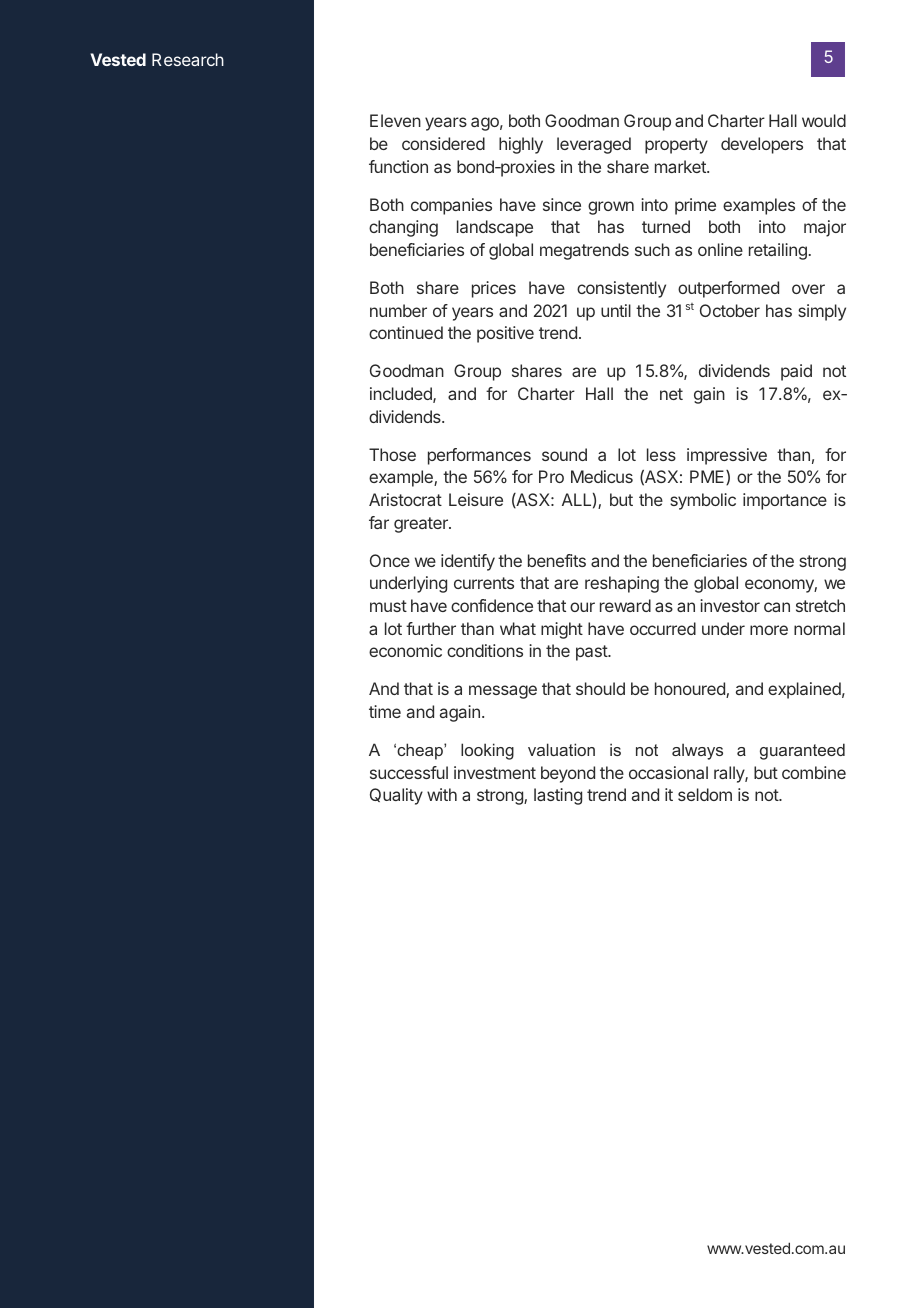  What do you see at coordinates (824, 120) in the screenshot?
I see `would` at bounding box center [824, 120].
